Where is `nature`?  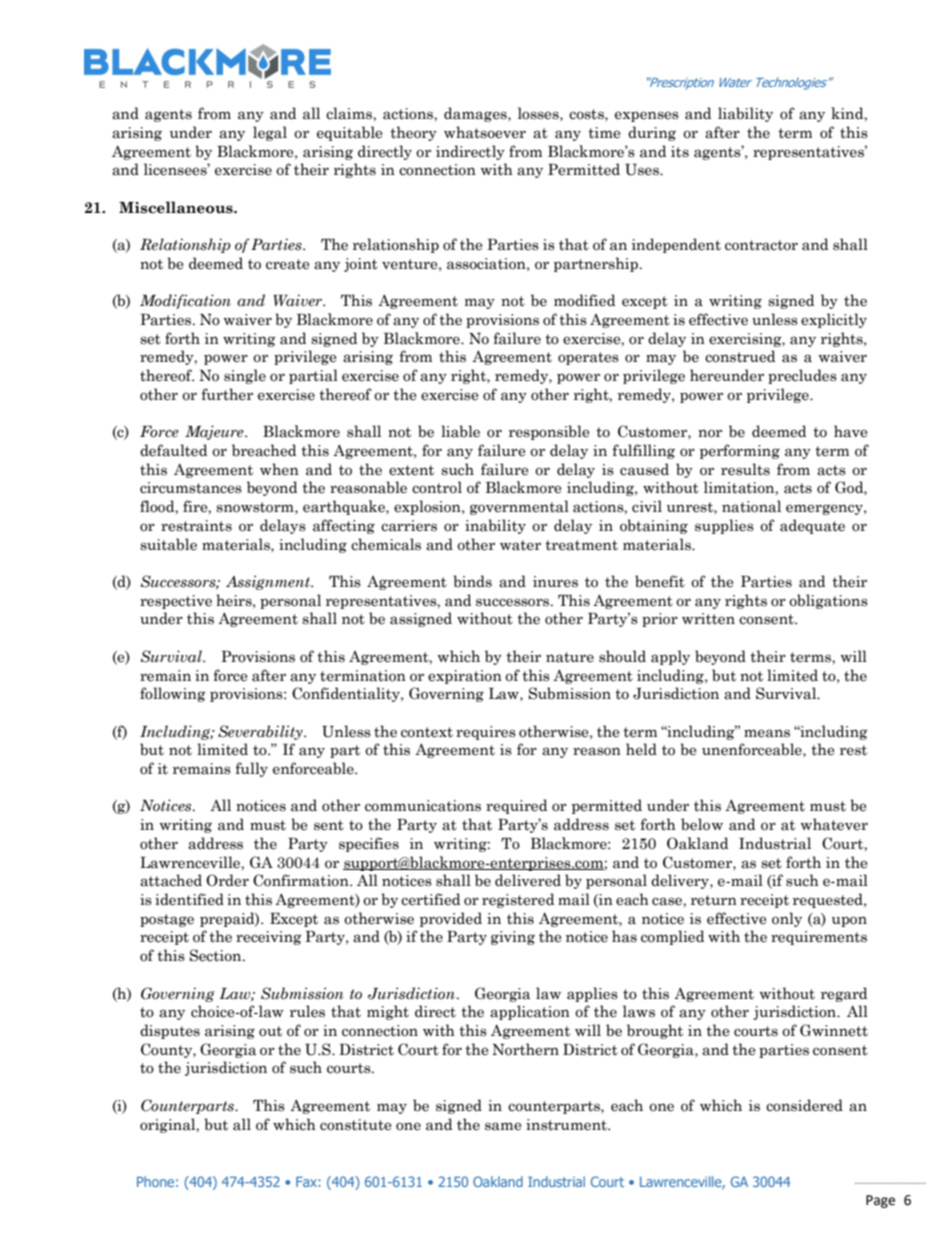
nature is located at coordinates (570, 657).
